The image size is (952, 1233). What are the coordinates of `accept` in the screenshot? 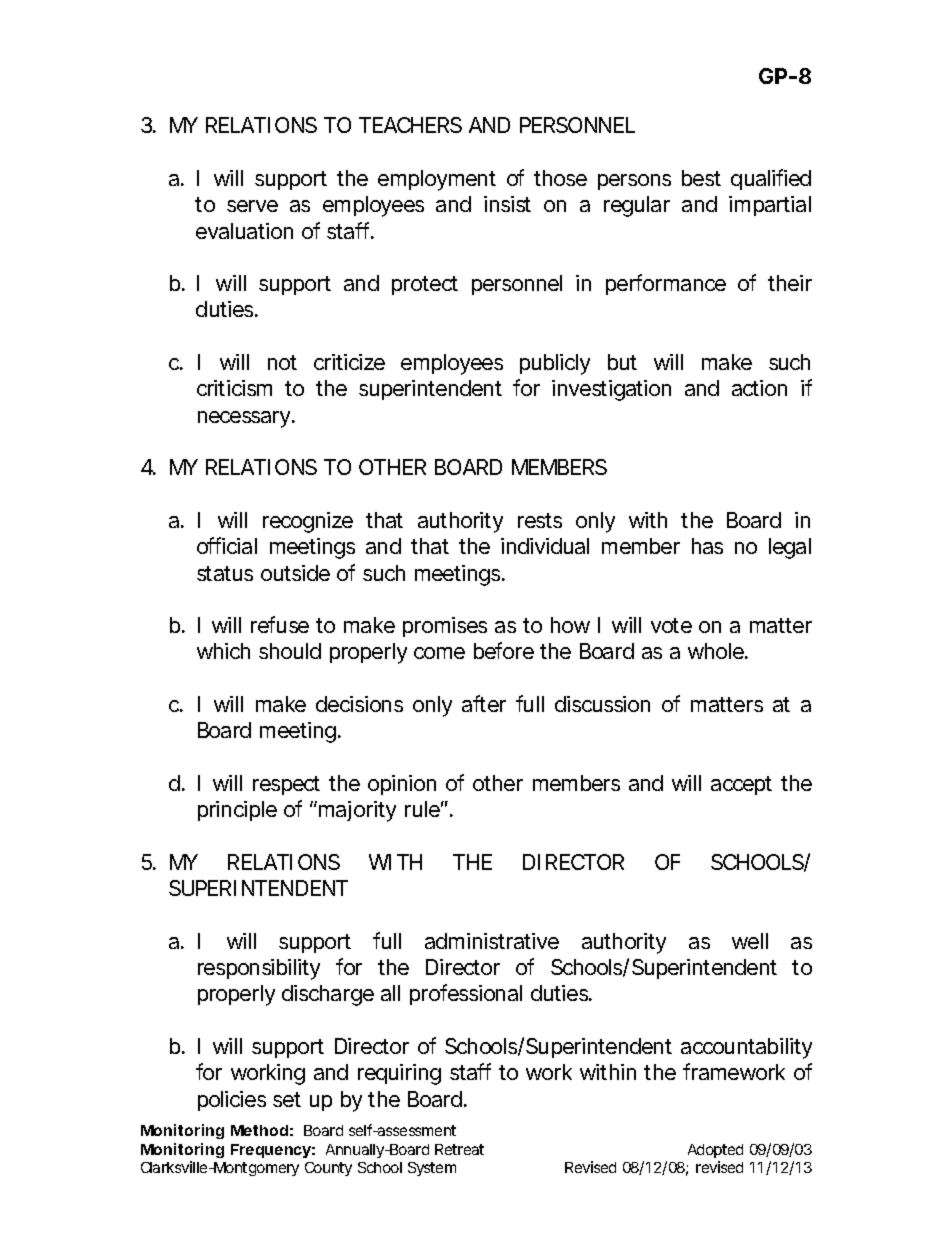 It's located at (741, 785).
